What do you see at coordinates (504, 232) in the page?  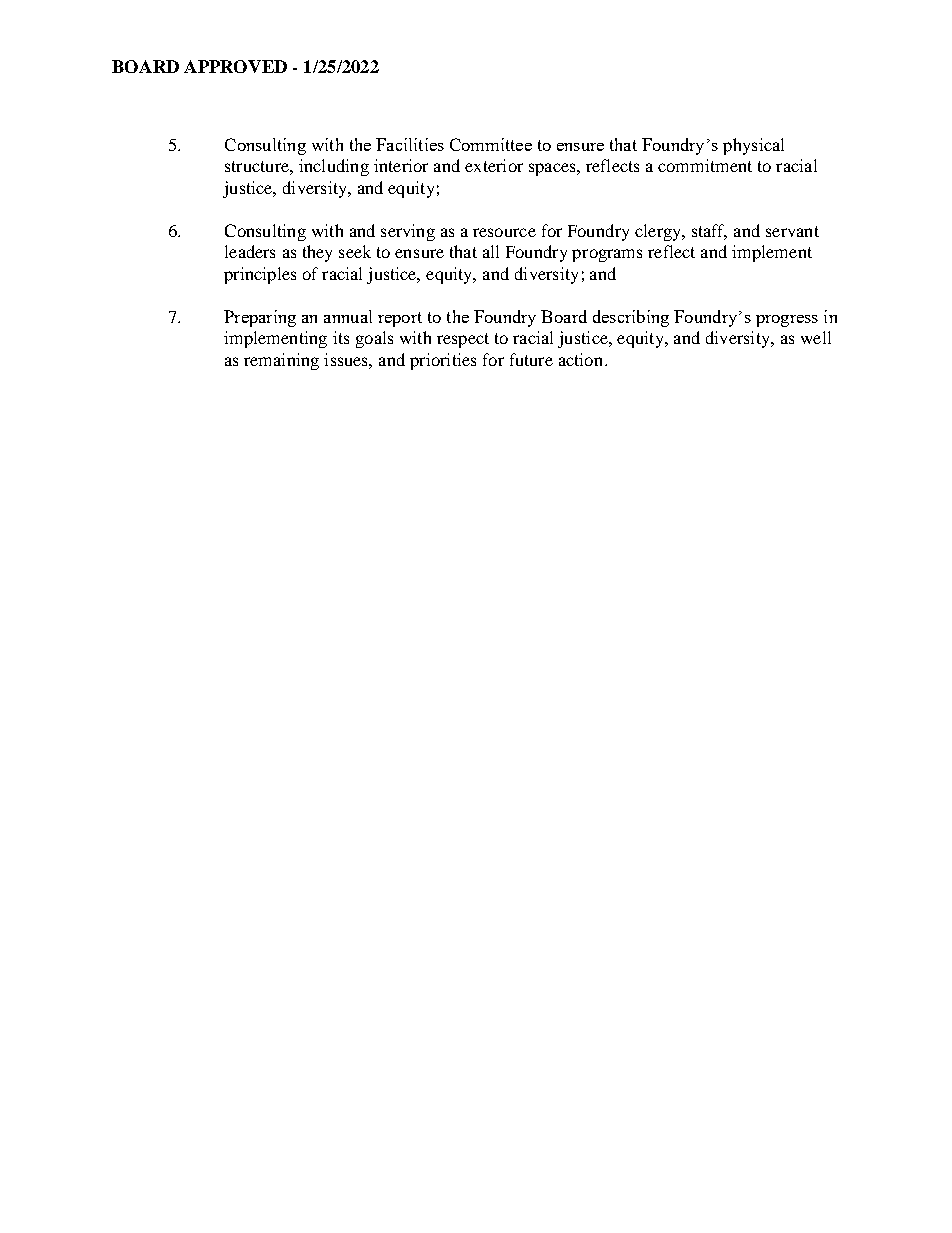 I see `resource` at bounding box center [504, 232].
